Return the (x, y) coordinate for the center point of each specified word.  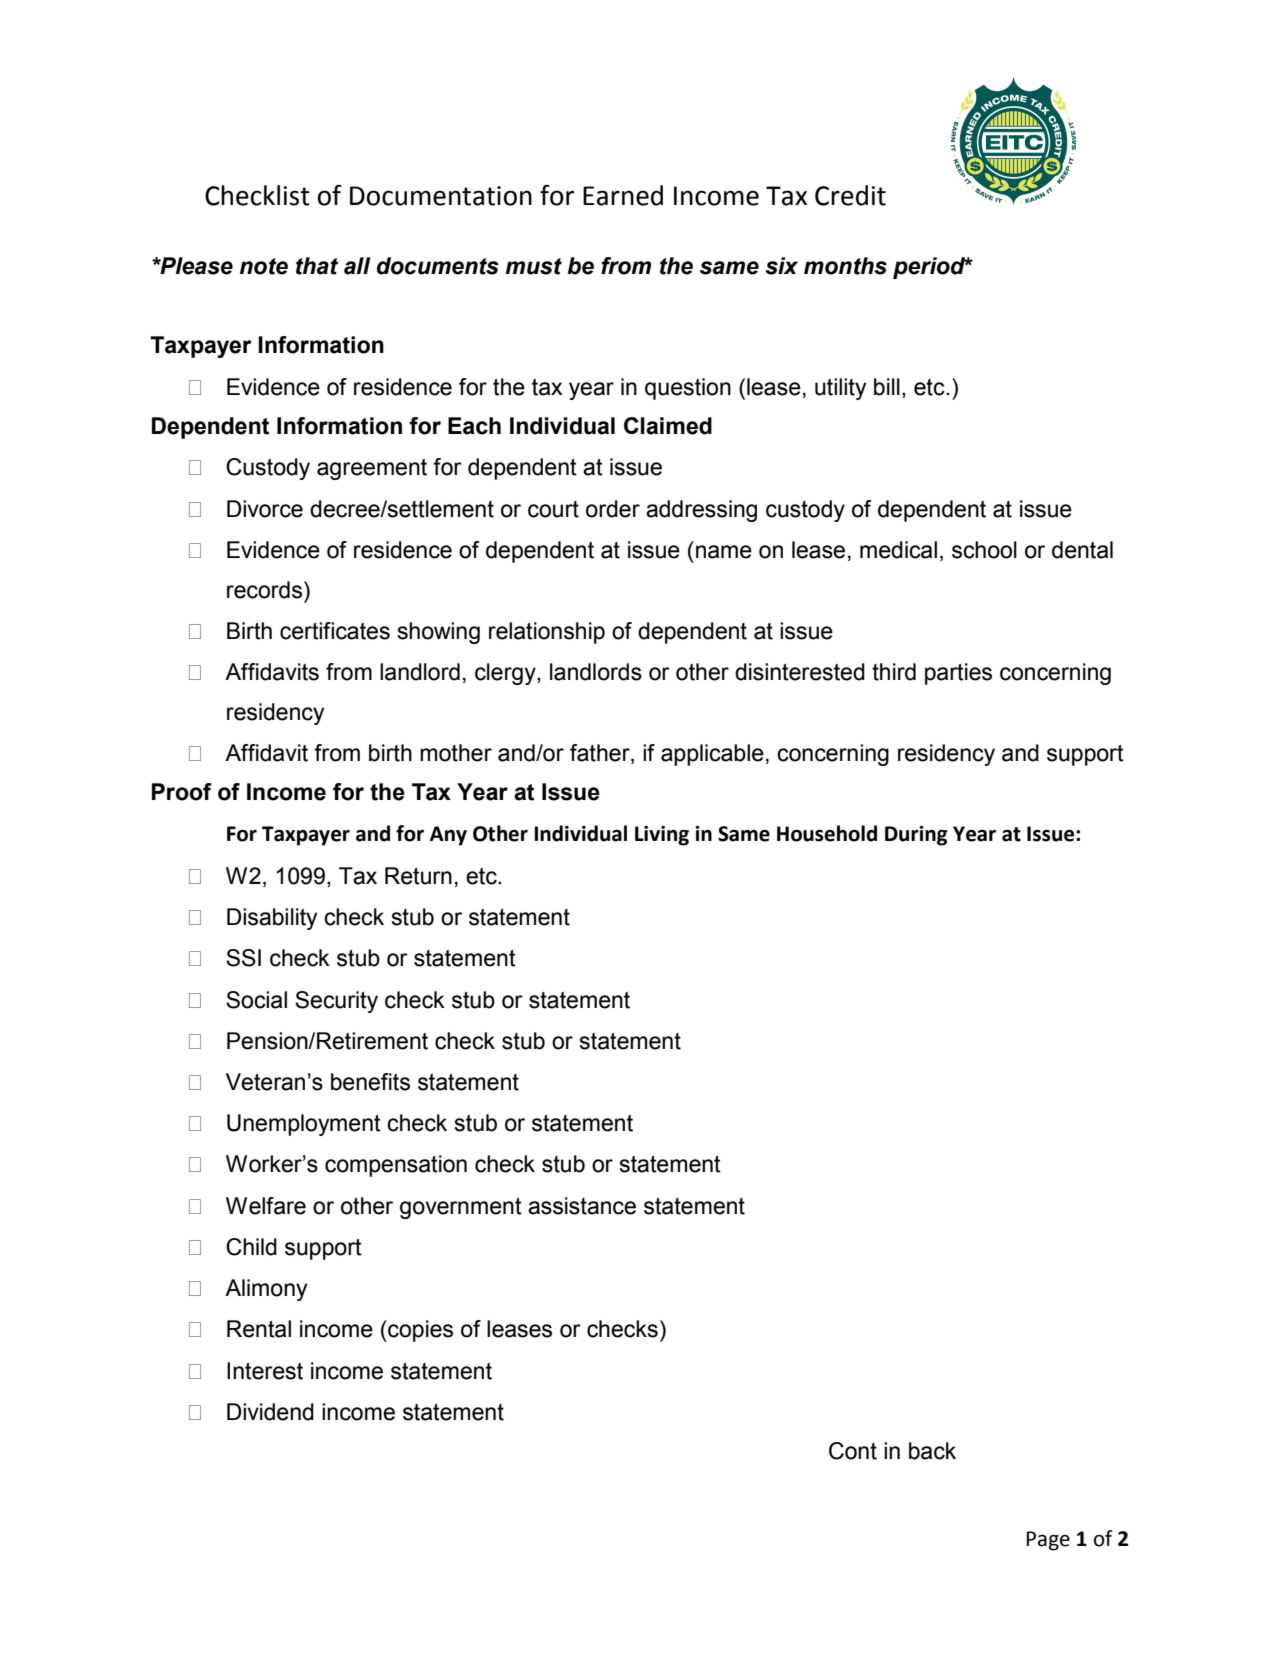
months (845, 266)
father (601, 754)
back (932, 1451)
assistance (582, 1206)
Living (662, 836)
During (916, 836)
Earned (623, 195)
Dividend (270, 1412)
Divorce (265, 509)
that (317, 266)
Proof (182, 792)
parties (958, 674)
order (613, 509)
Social (256, 1000)
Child (251, 1247)
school (984, 550)
